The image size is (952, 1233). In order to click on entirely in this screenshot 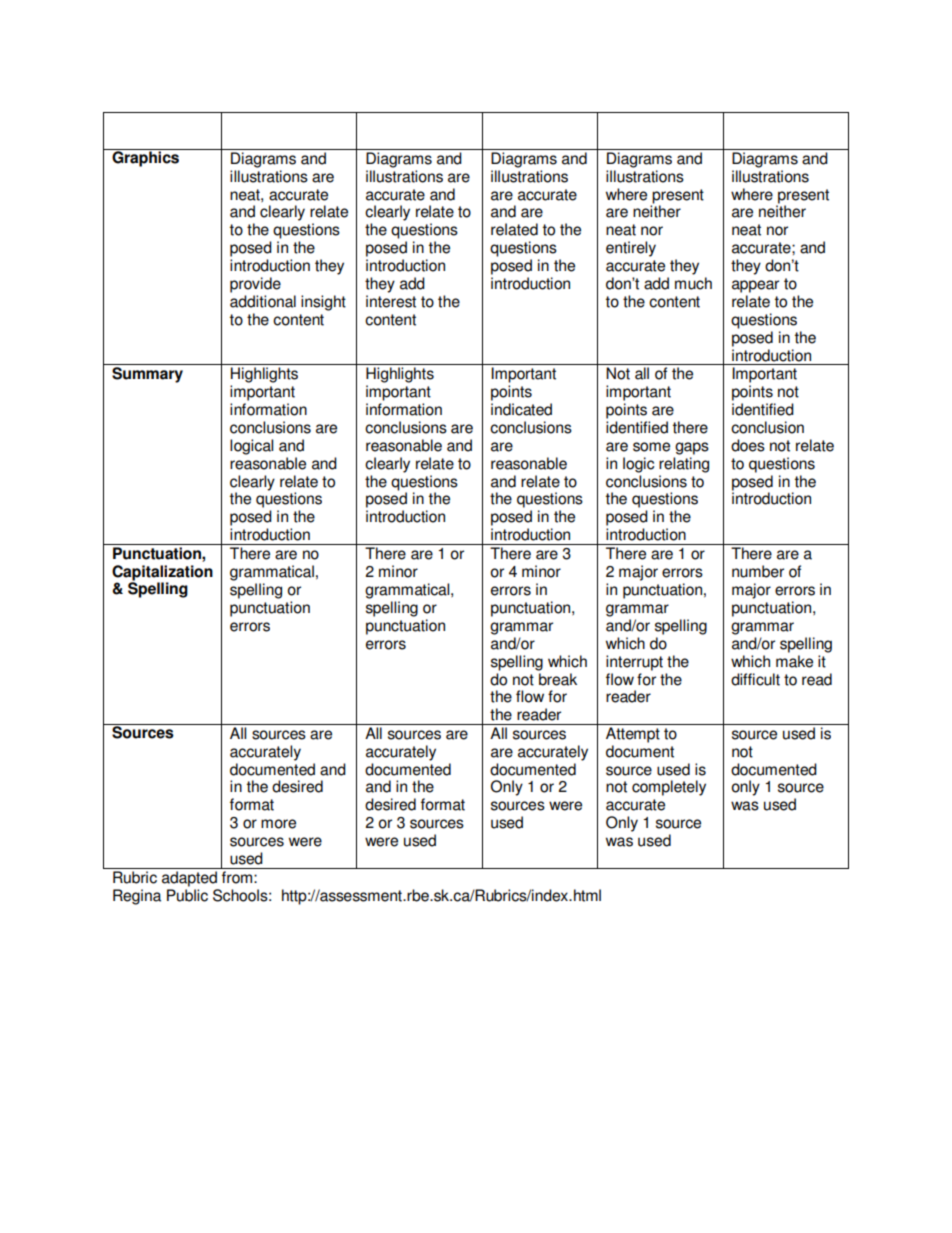, I will do `click(631, 249)`.
